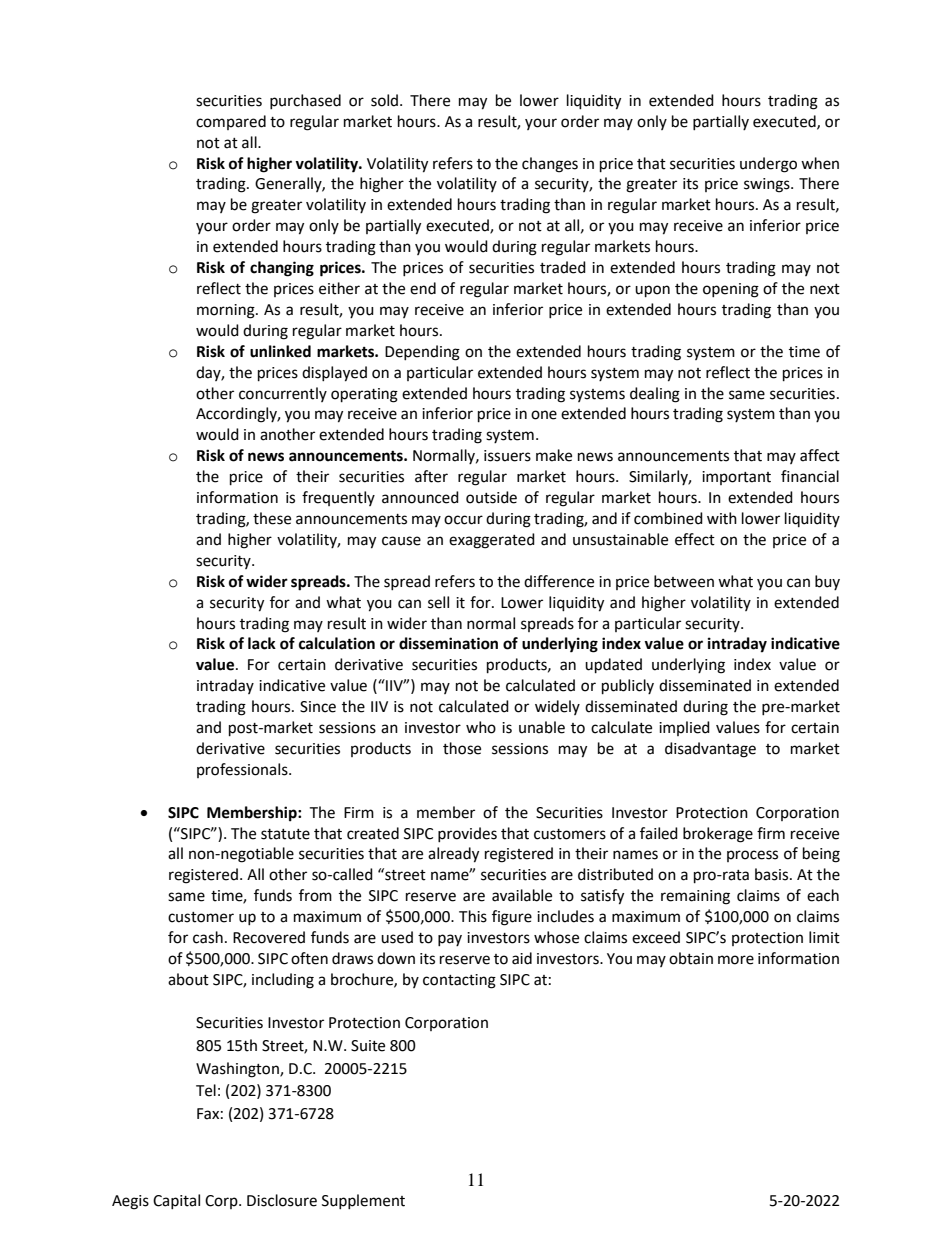 Image resolution: width=952 pixels, height=1233 pixels. I want to click on outside, so click(491, 497).
